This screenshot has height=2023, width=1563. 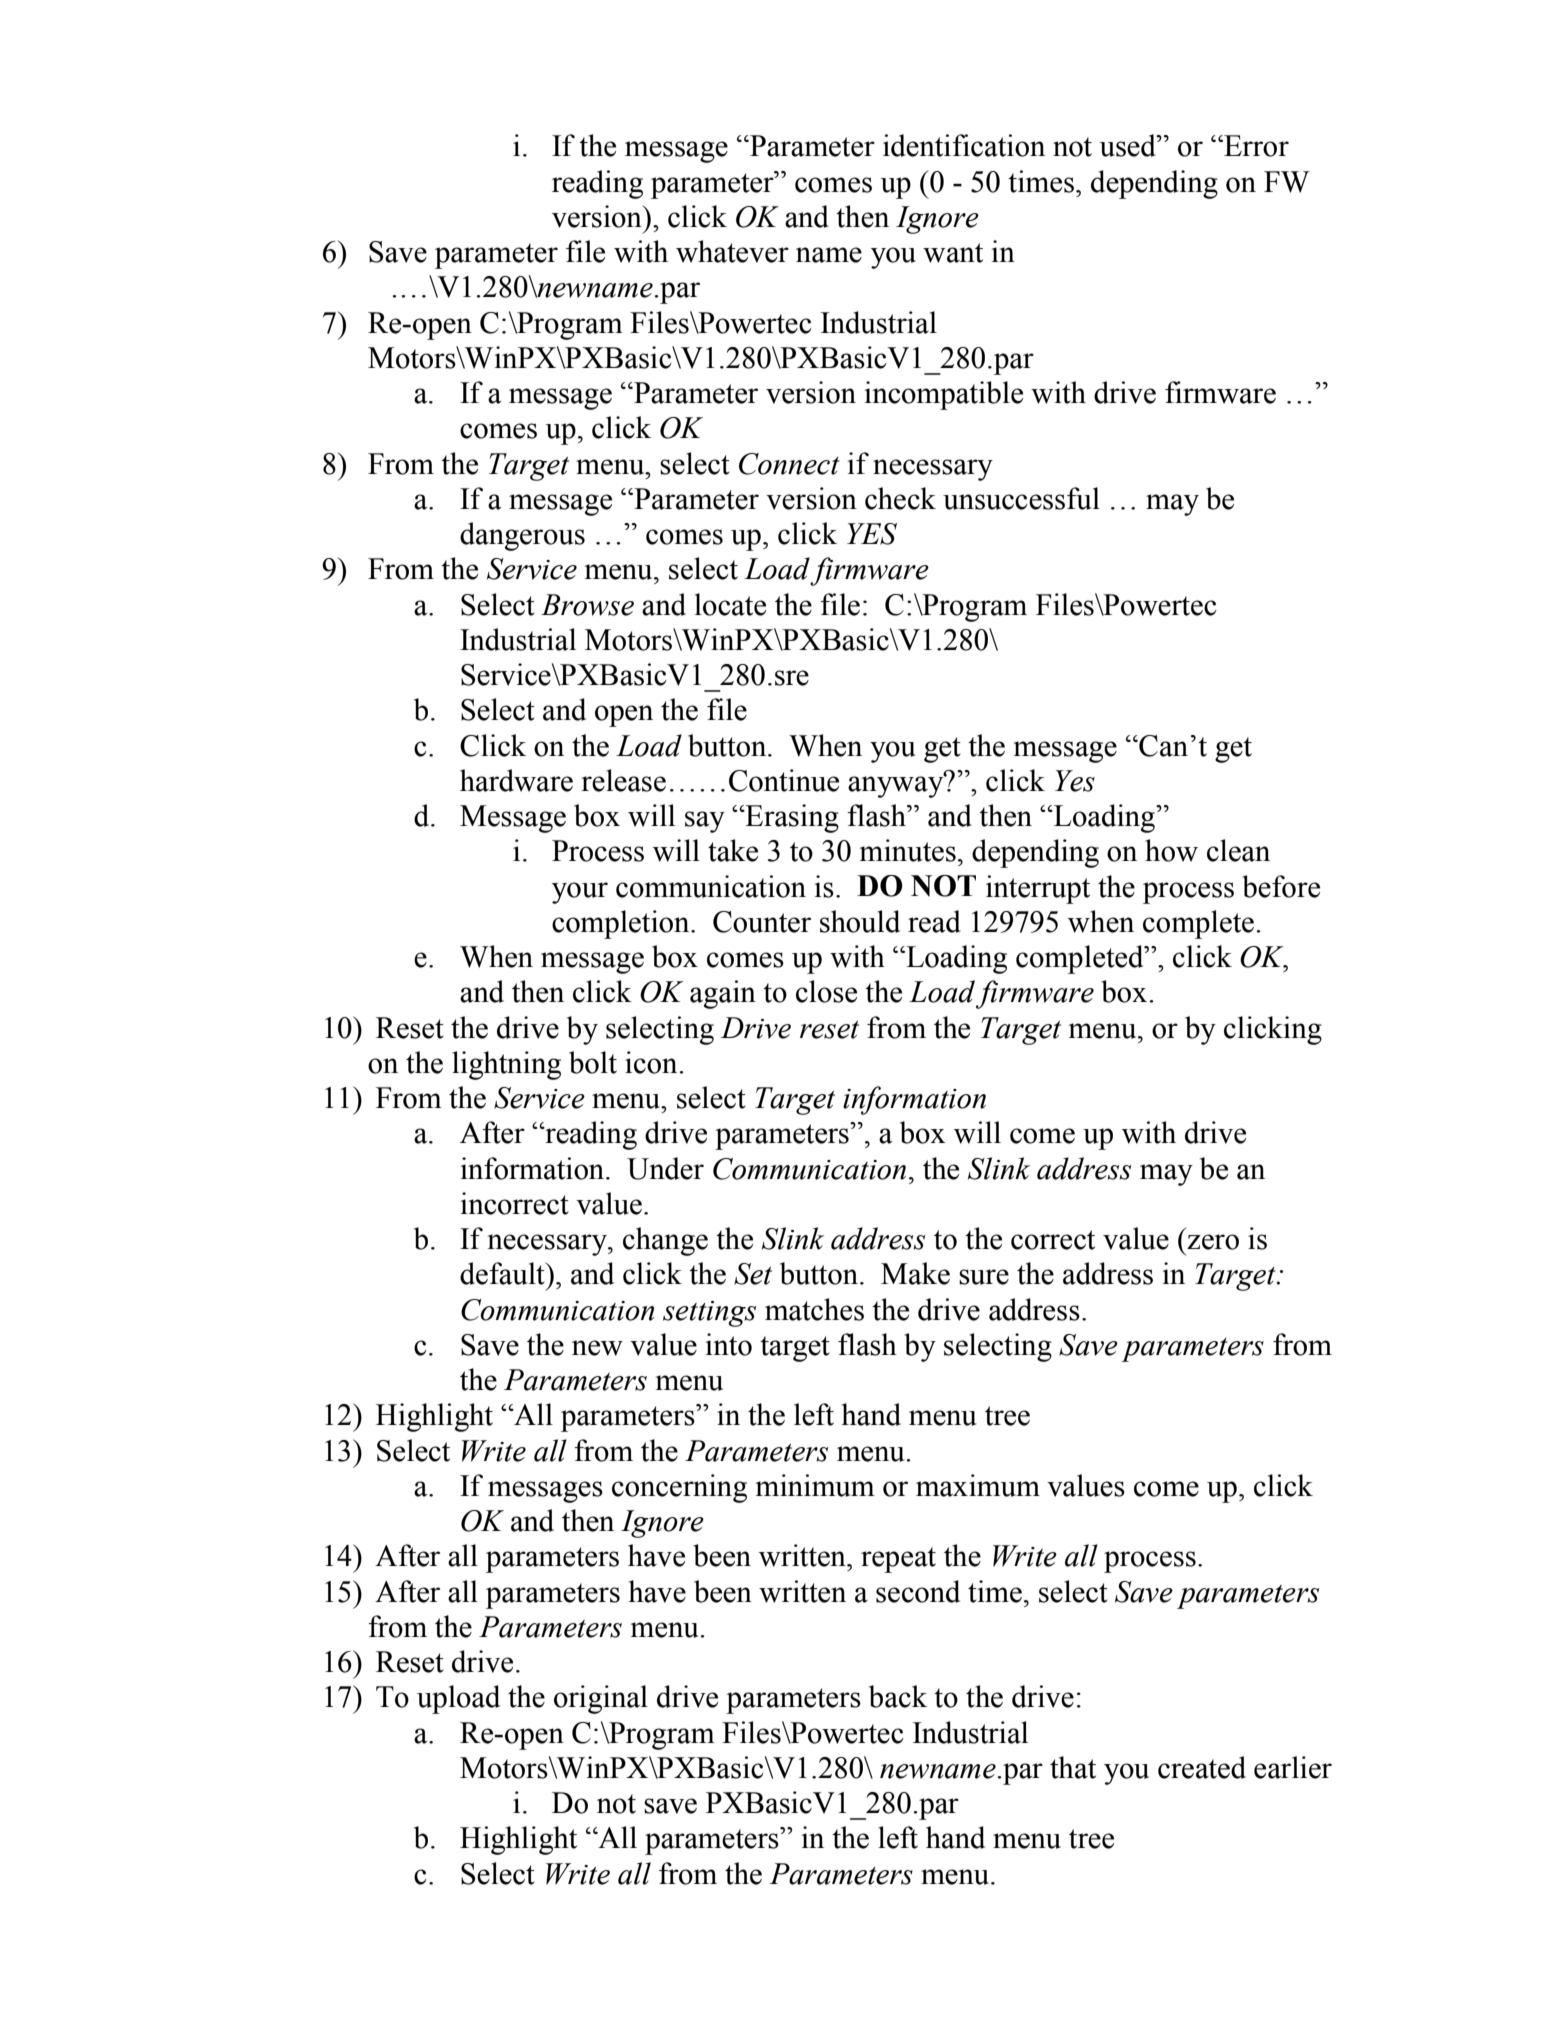 I want to click on original, so click(x=601, y=1699).
